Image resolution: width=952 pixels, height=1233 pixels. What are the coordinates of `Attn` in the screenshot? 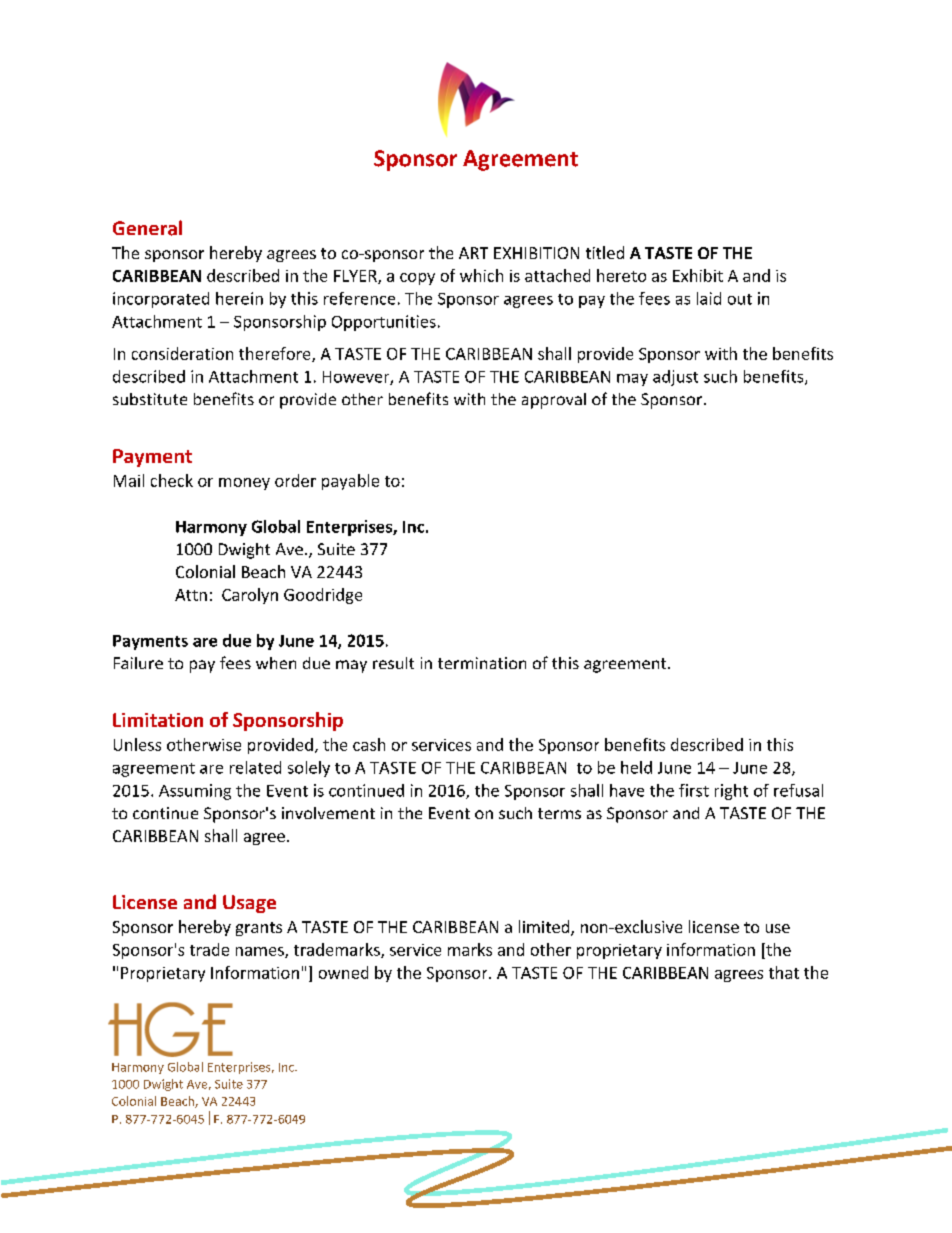 It's located at (191, 595).
